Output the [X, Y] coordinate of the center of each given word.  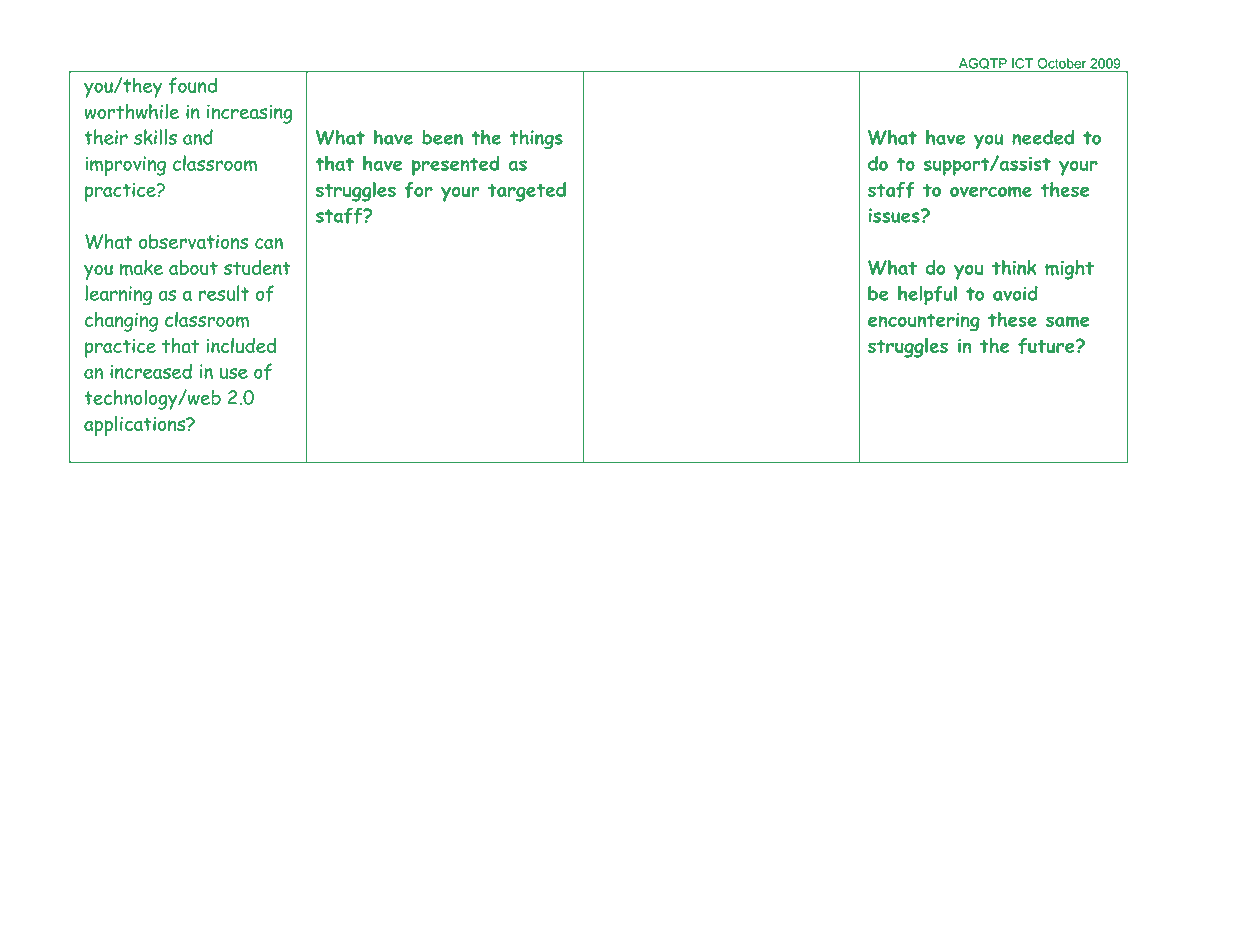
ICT [1022, 63]
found [193, 85]
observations [193, 241]
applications [136, 425]
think [1014, 267]
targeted [527, 192]
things [536, 139]
